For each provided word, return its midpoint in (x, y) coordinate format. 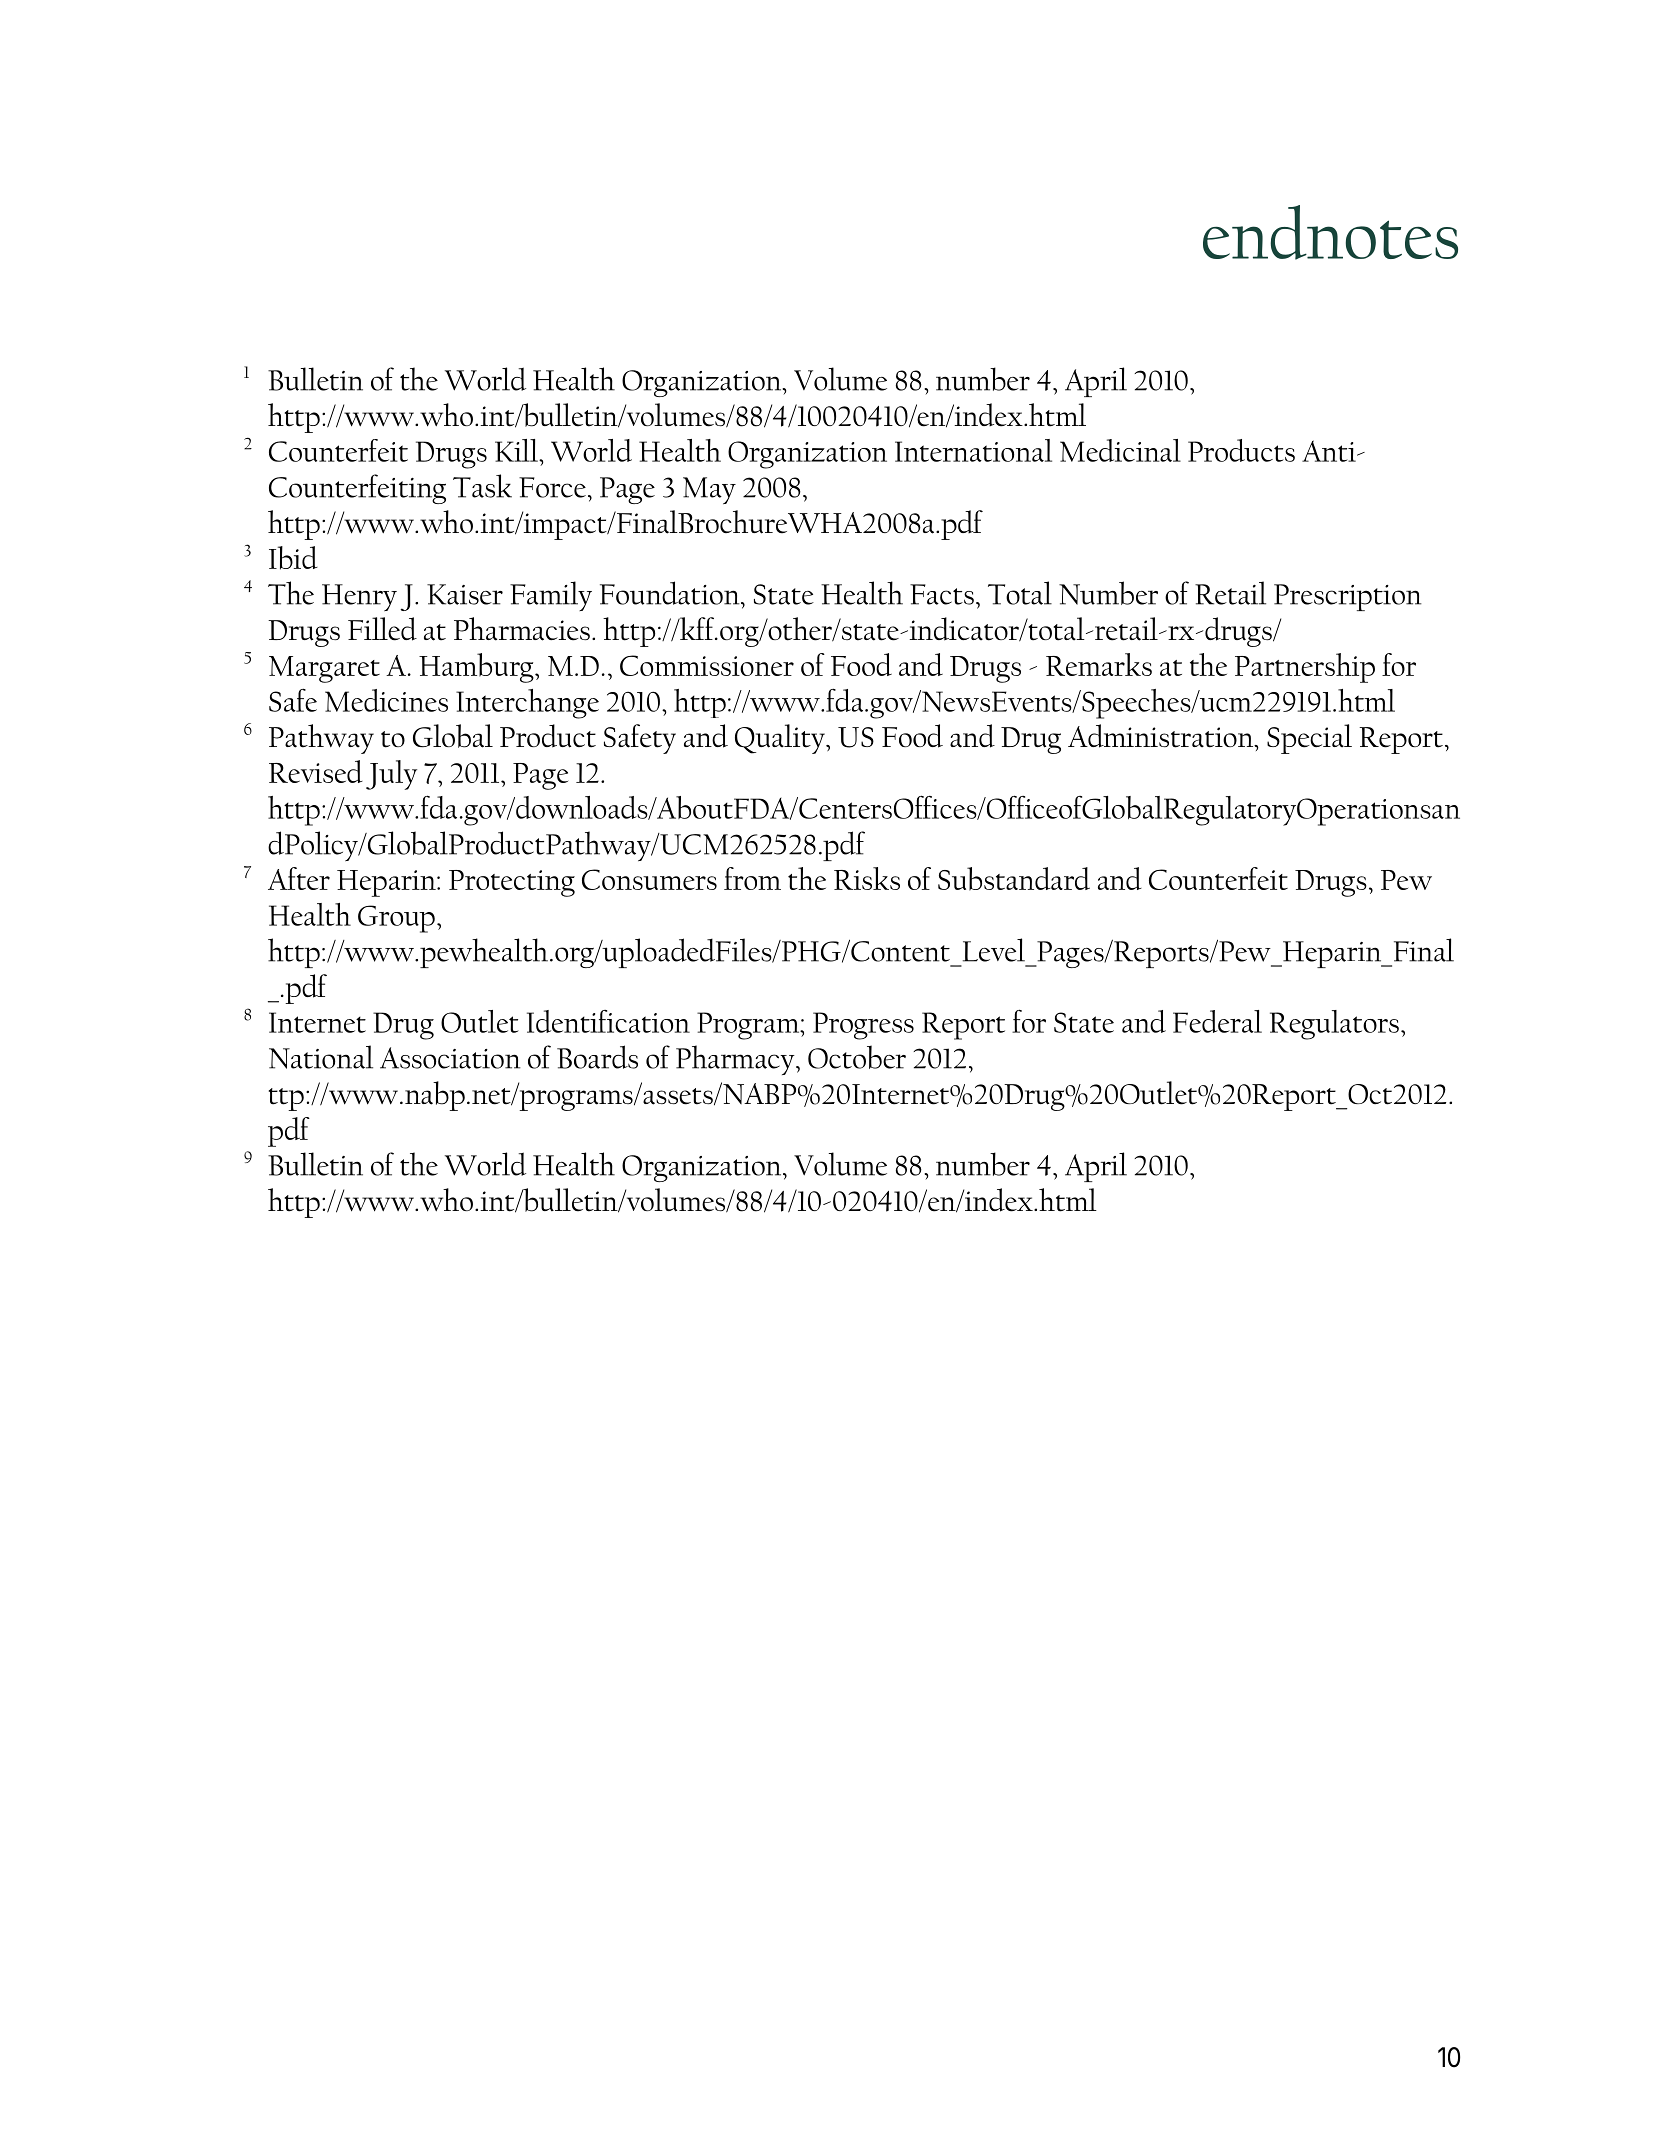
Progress (863, 1026)
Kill (517, 450)
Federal (1217, 1021)
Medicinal (1120, 450)
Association (450, 1058)
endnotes (1330, 232)
